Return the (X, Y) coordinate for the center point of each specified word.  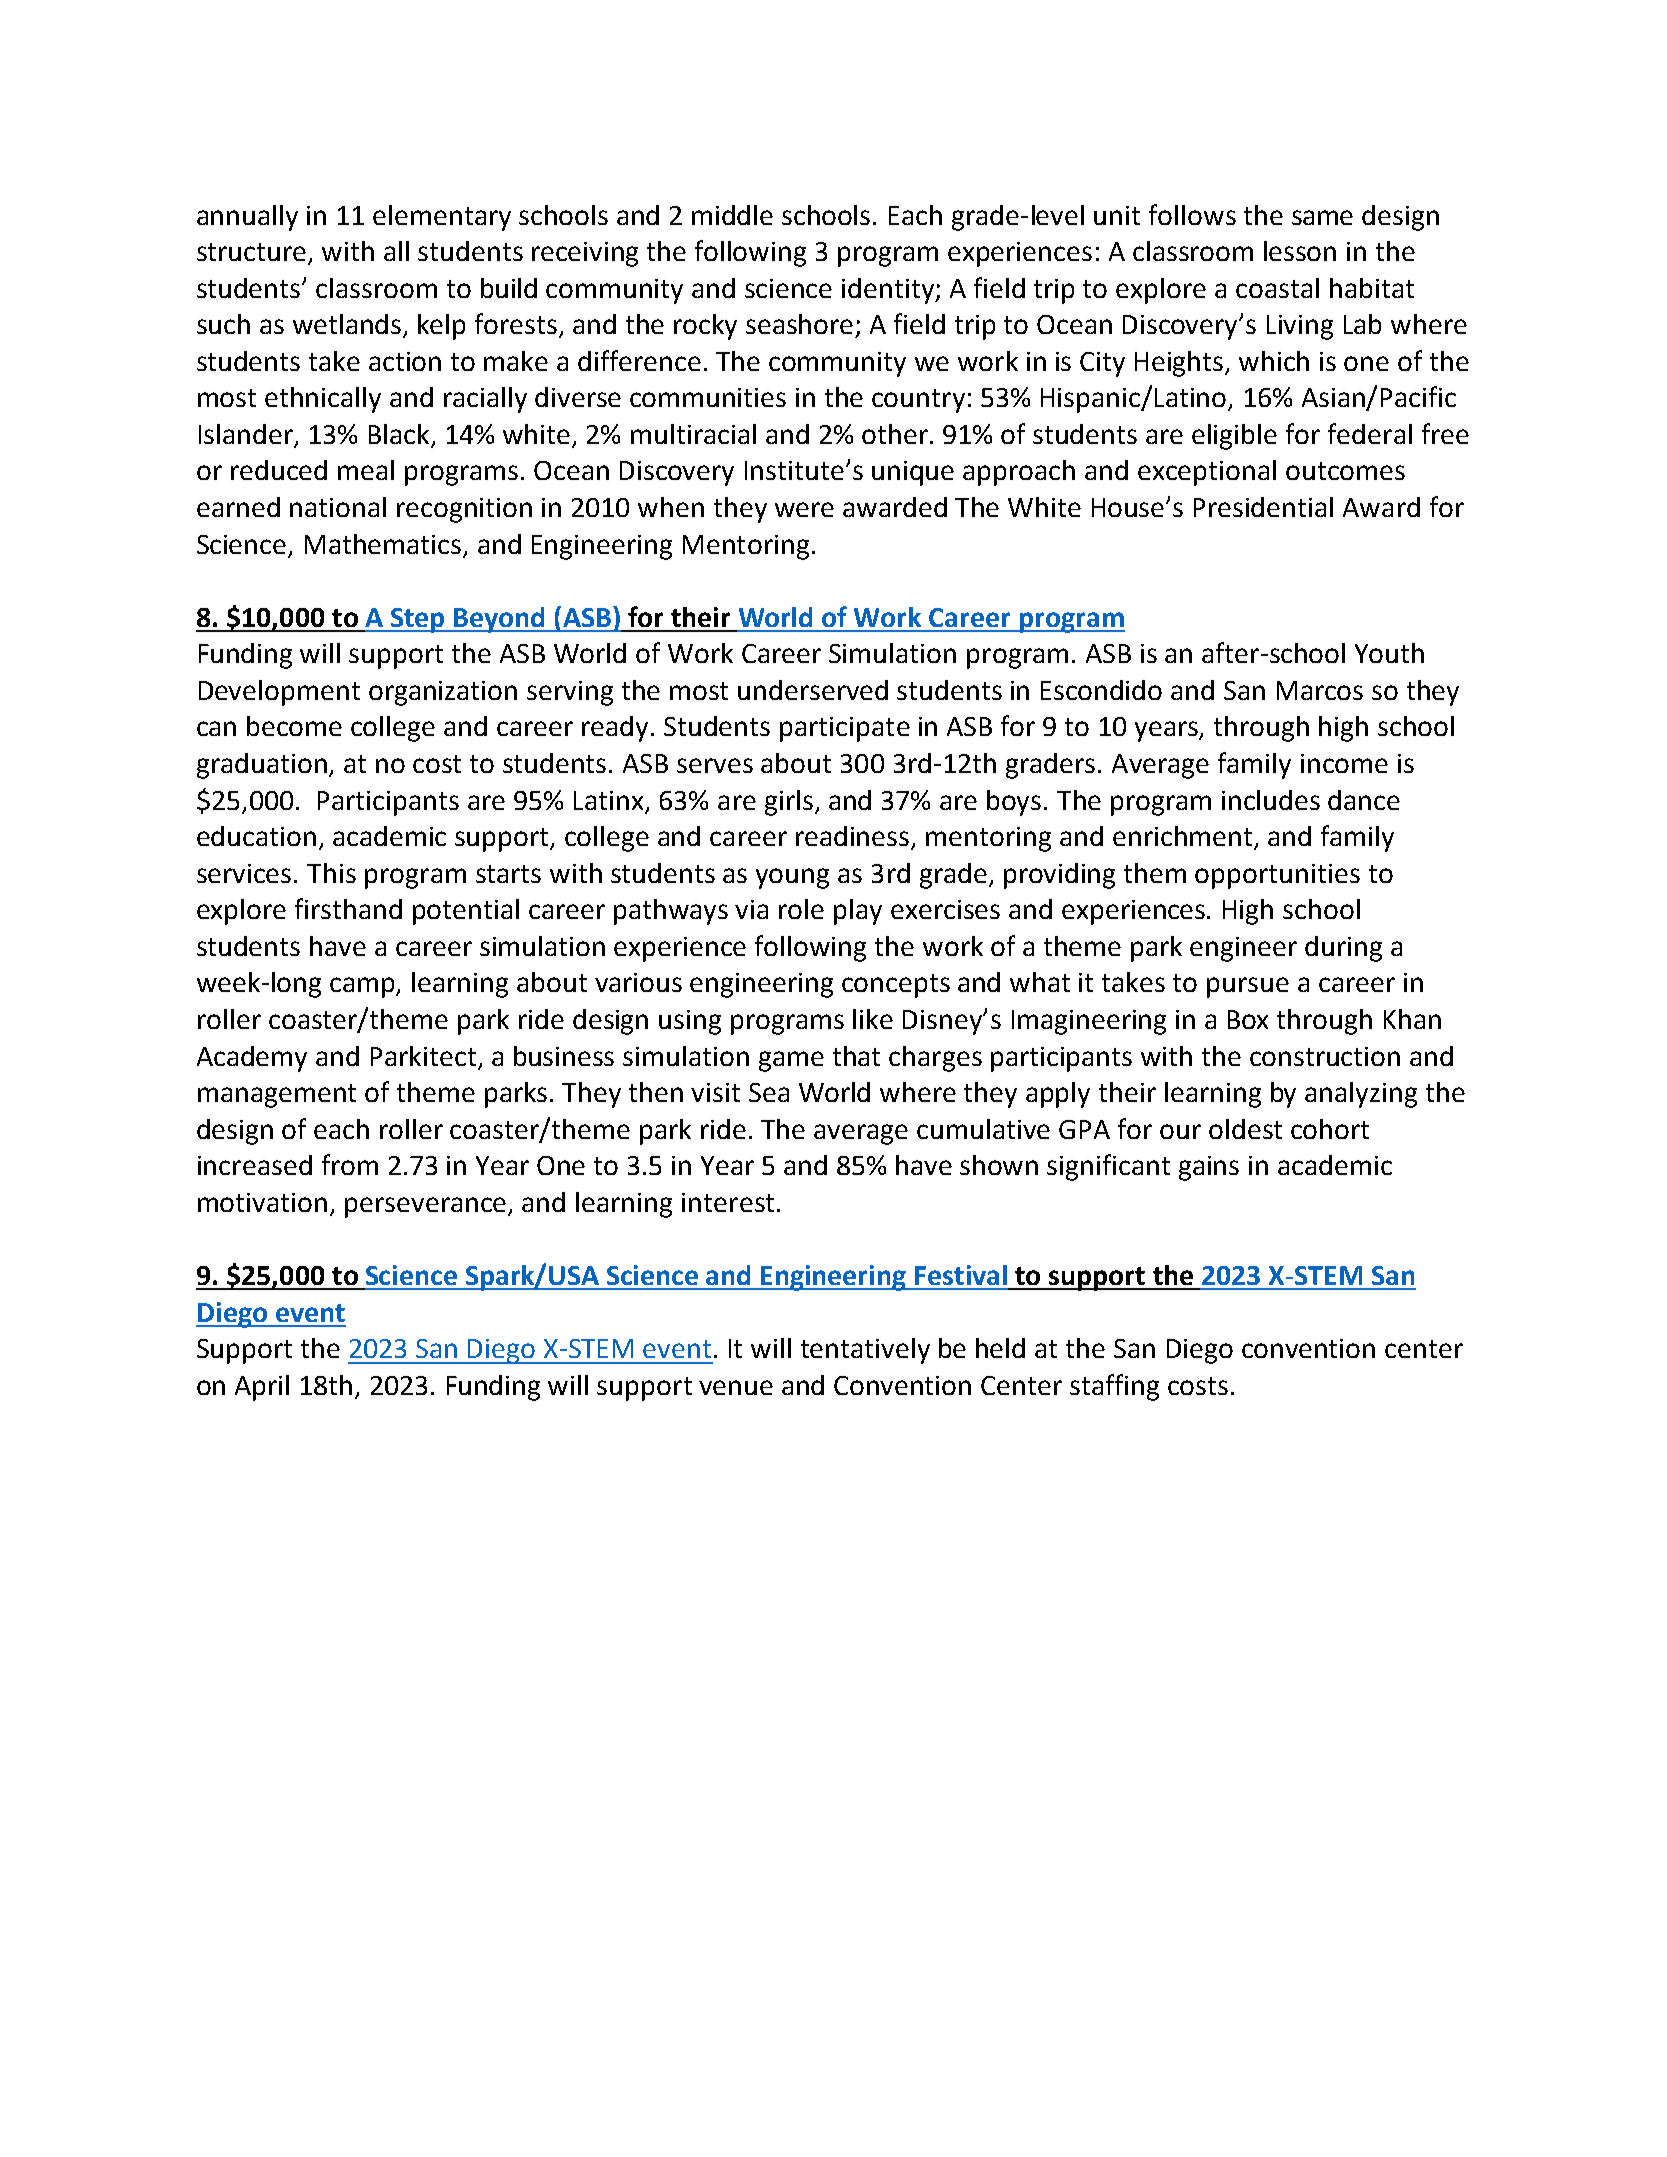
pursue (1248, 987)
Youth (1389, 653)
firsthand (348, 908)
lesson (1300, 251)
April (262, 1388)
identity (889, 291)
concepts (896, 986)
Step (417, 620)
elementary (442, 218)
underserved (813, 690)
